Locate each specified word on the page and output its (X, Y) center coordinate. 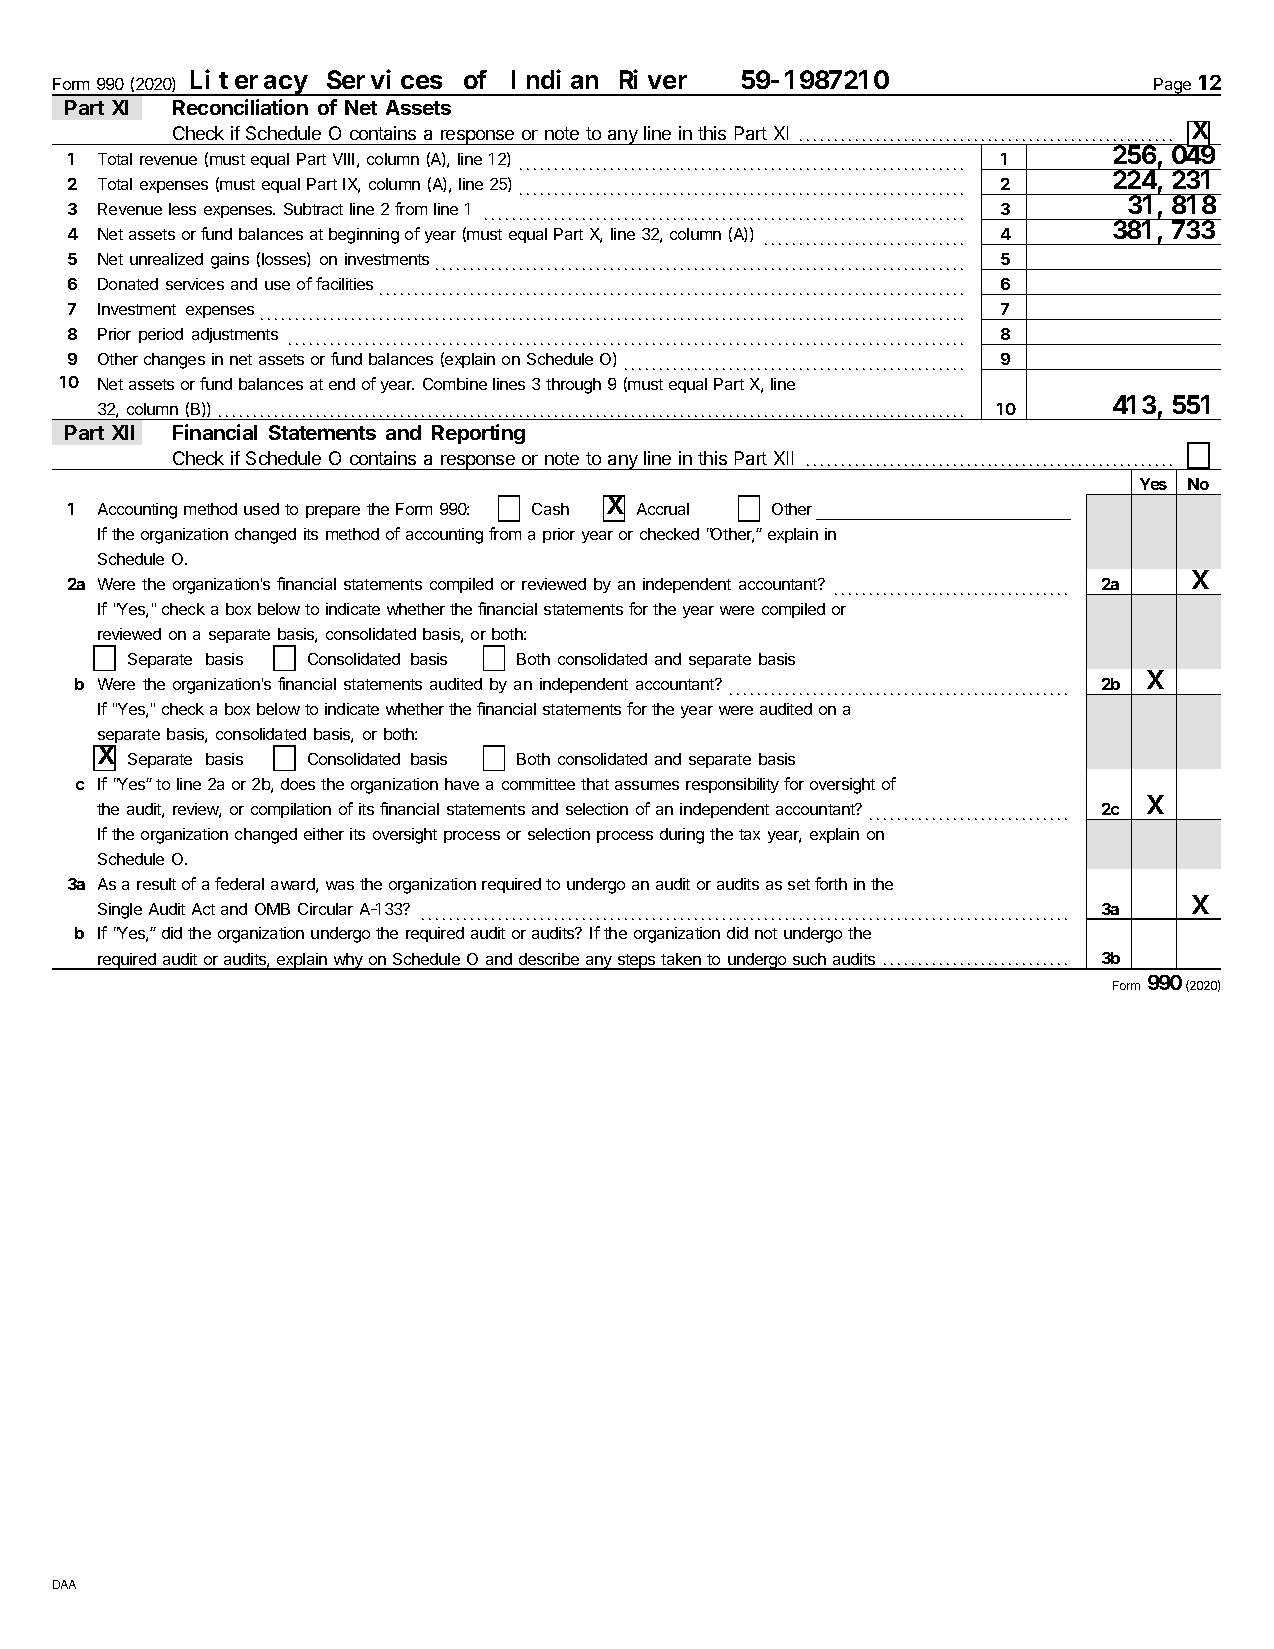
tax (749, 834)
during (682, 836)
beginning (364, 236)
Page (1173, 87)
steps (636, 962)
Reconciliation (240, 107)
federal (239, 883)
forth (831, 883)
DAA (64, 1584)
